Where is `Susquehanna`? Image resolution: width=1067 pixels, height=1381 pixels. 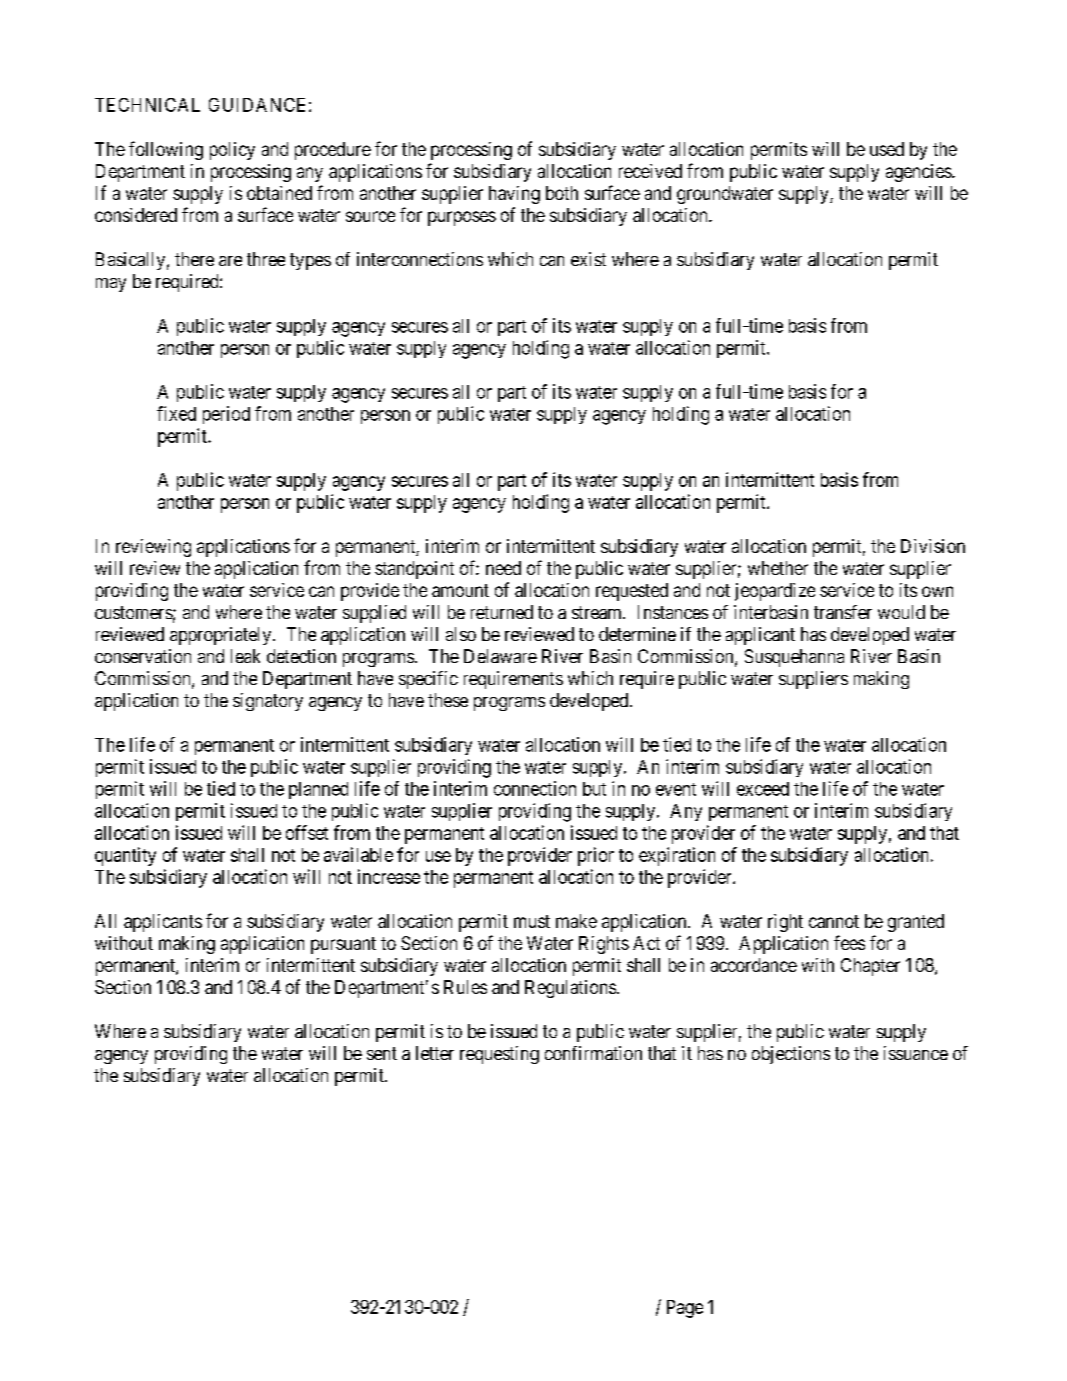
Susquehanna is located at coordinates (794, 658).
